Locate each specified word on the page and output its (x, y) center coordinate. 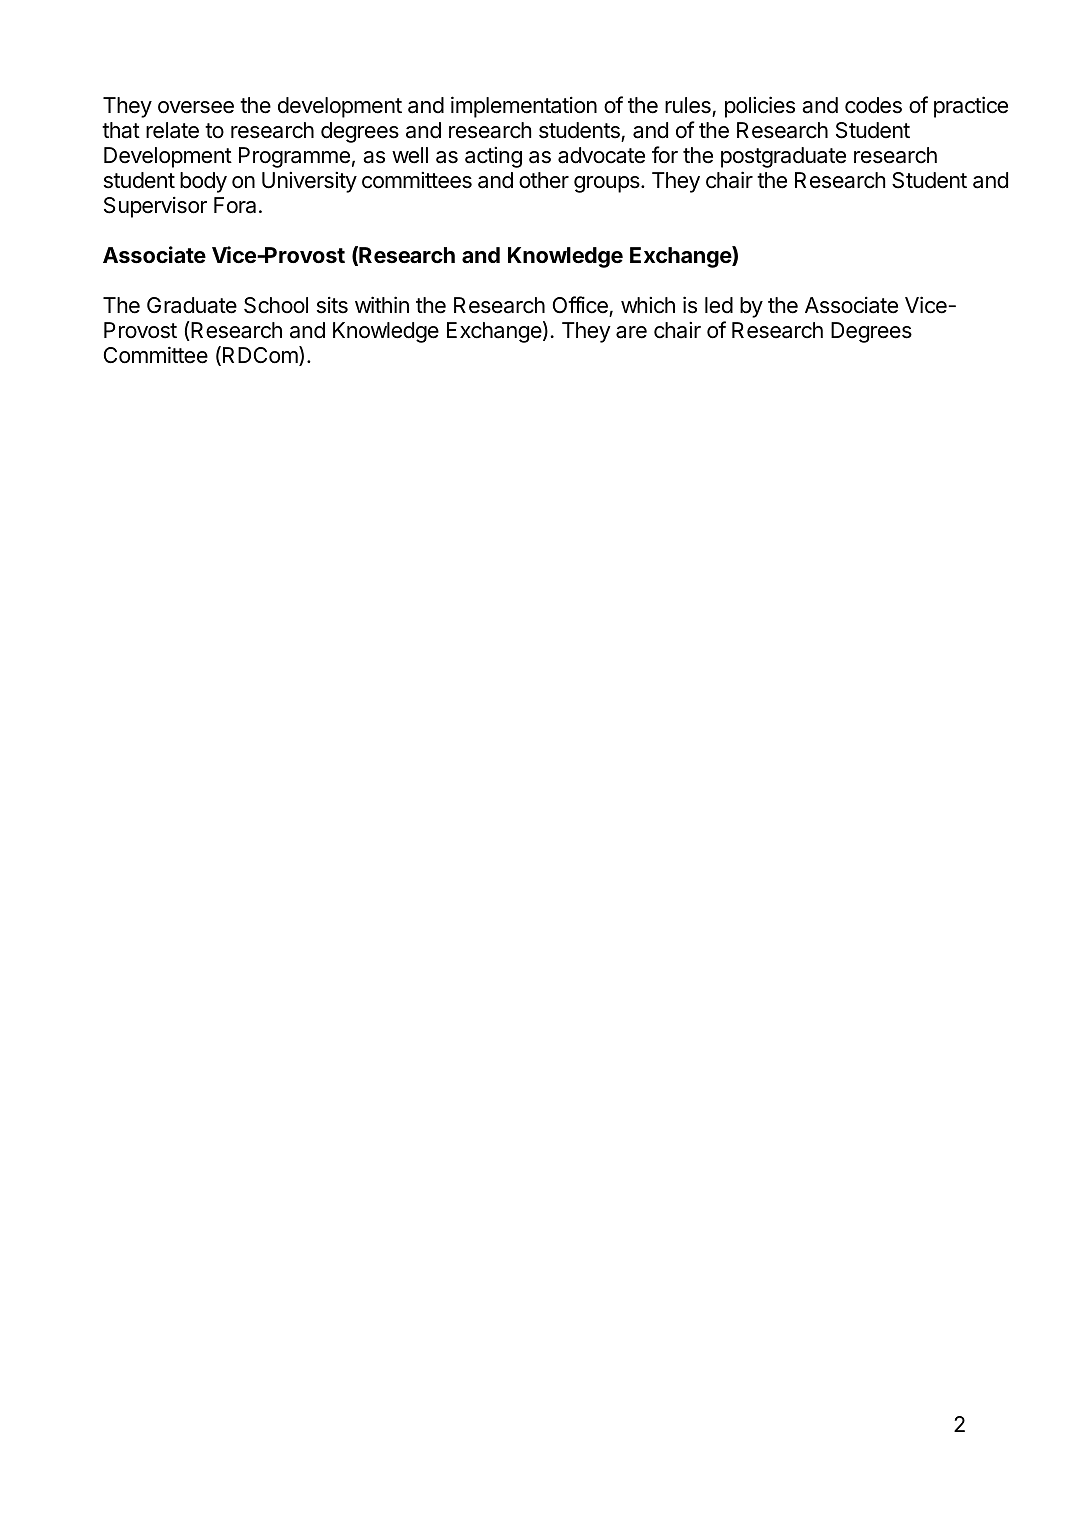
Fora (235, 205)
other (544, 180)
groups (608, 184)
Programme (294, 157)
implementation (524, 107)
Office (580, 305)
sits (332, 305)
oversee (196, 107)
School (276, 305)
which (648, 305)
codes (873, 105)
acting (493, 157)
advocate (601, 155)
